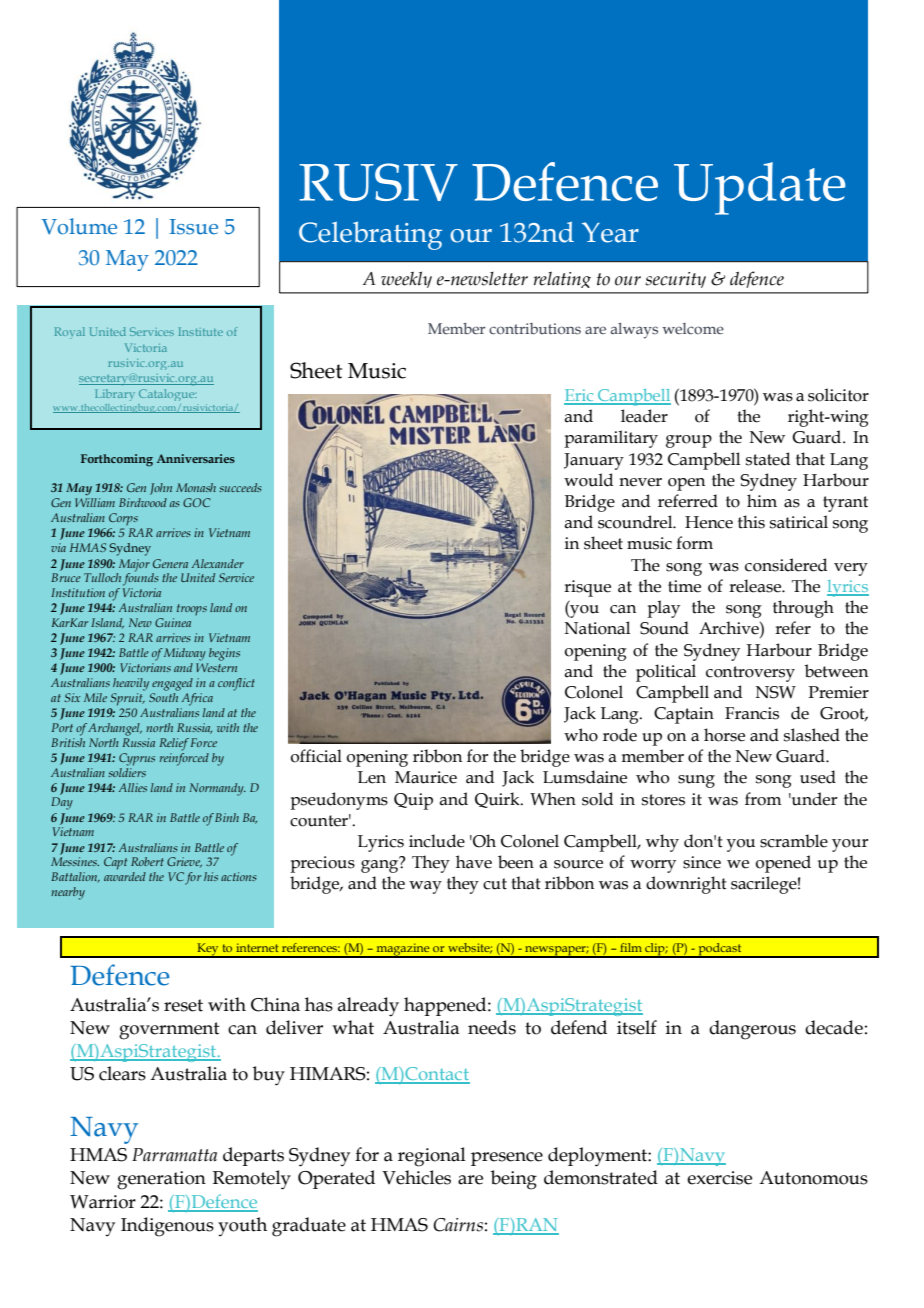  I want to click on Cairns, so click(458, 1225).
